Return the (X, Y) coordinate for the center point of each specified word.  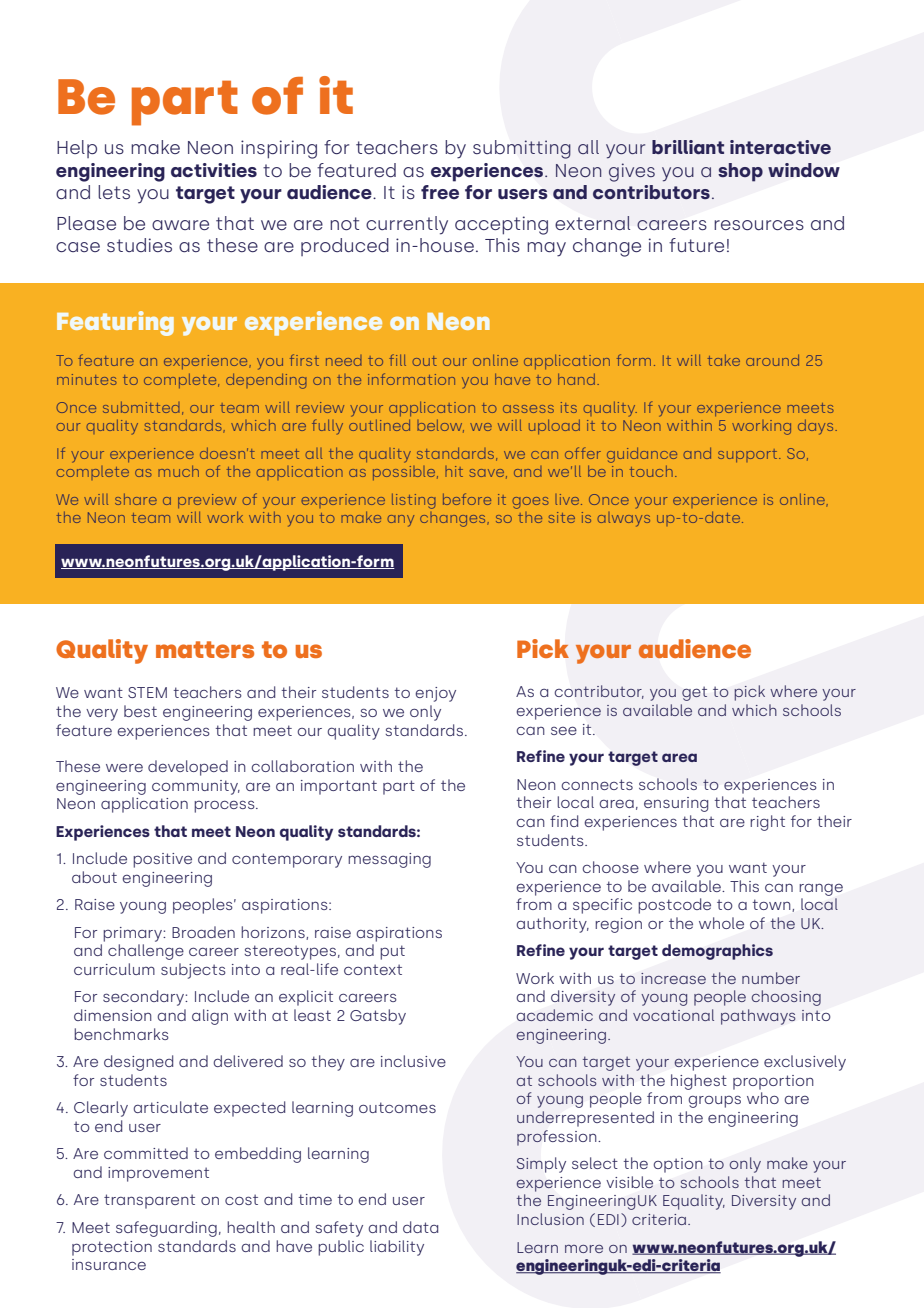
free (440, 192)
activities (214, 170)
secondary (145, 998)
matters (205, 649)
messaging (389, 860)
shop (740, 172)
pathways (758, 1017)
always (623, 519)
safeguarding (166, 1229)
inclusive (413, 1061)
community (196, 787)
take (724, 360)
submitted (141, 407)
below (440, 426)
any (400, 521)
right (767, 823)
